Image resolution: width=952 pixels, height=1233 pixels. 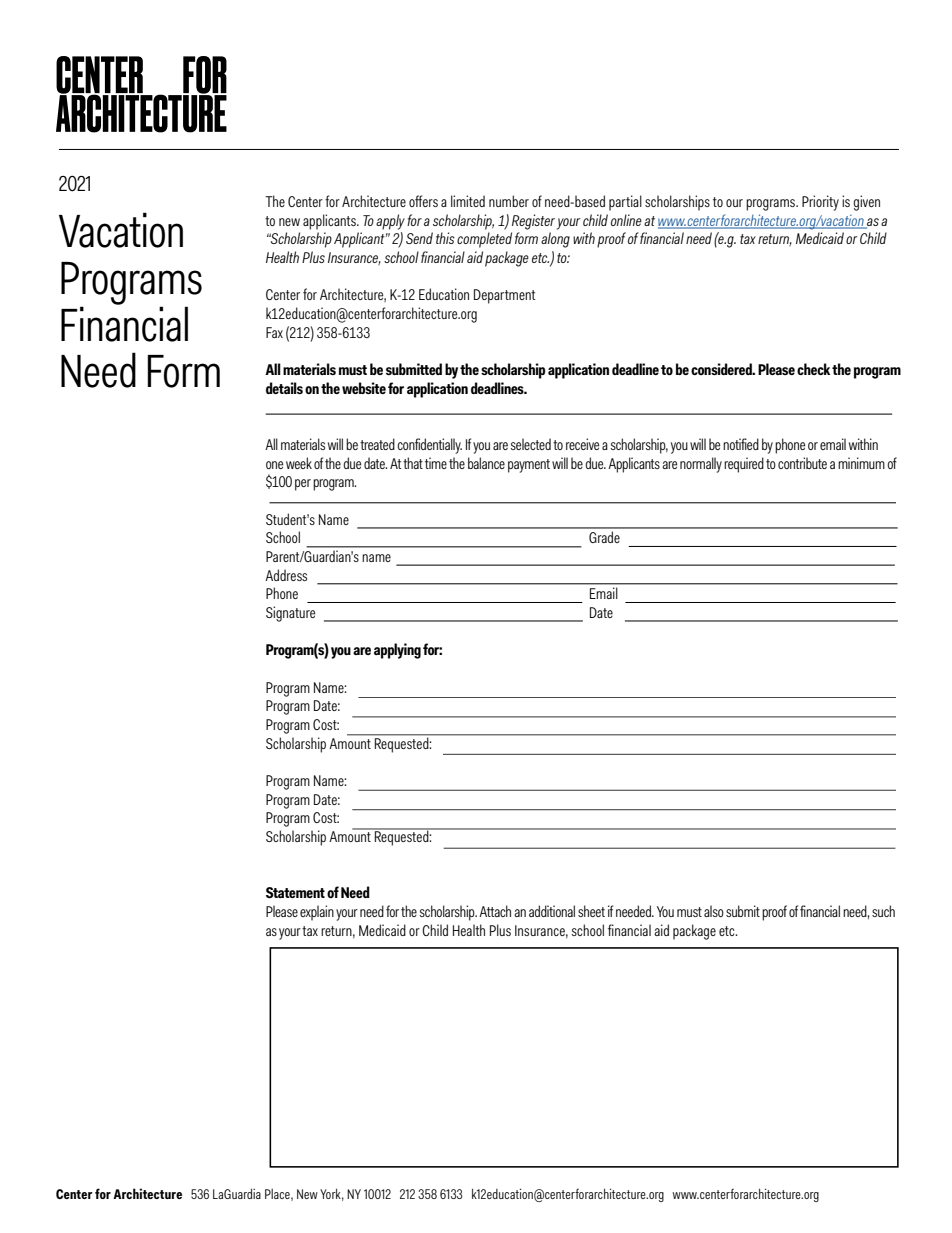 What do you see at coordinates (419, 238) in the image?
I see `Send` at bounding box center [419, 238].
